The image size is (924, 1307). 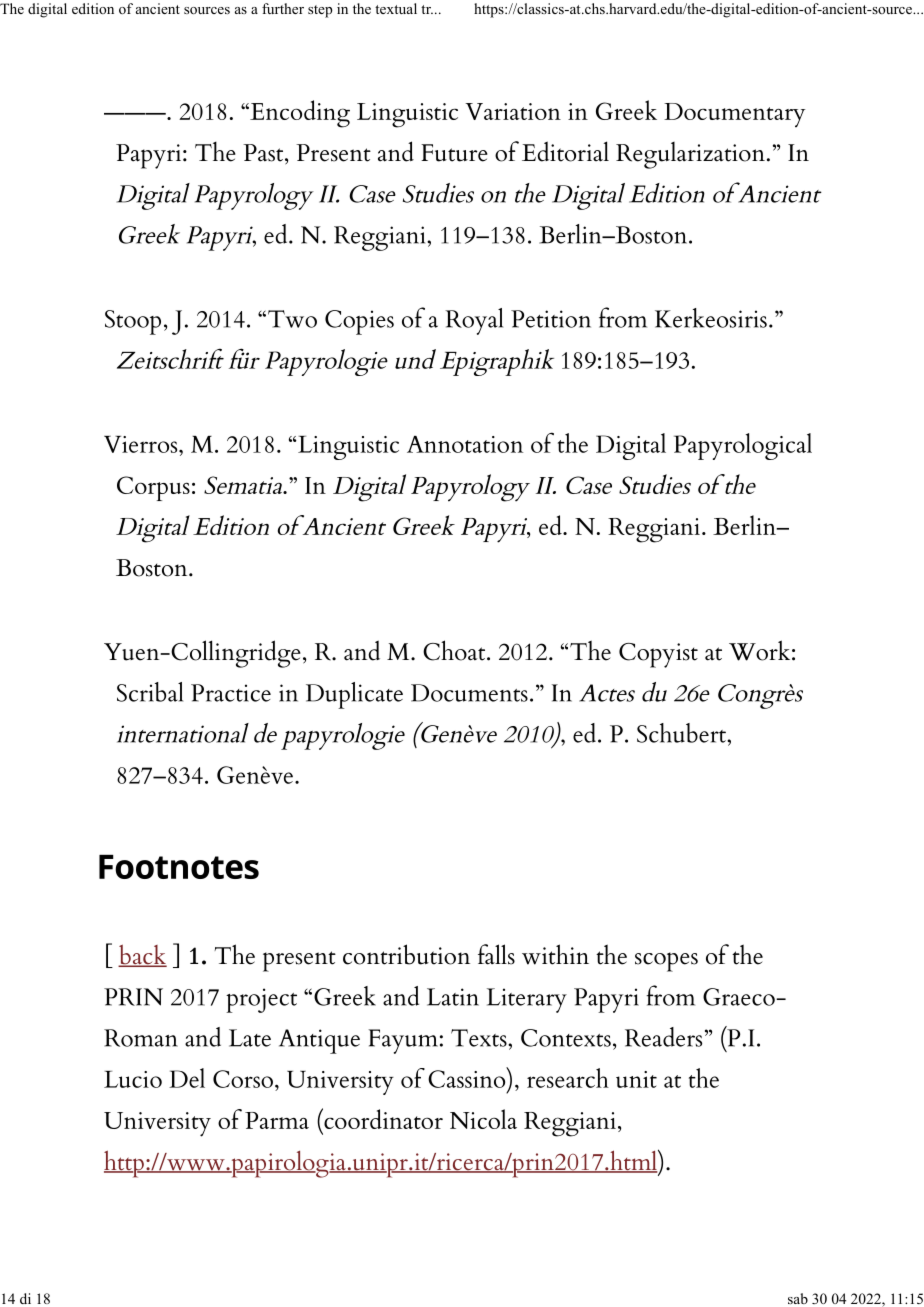 What do you see at coordinates (396, 8) in the page?
I see `textual` at bounding box center [396, 8].
